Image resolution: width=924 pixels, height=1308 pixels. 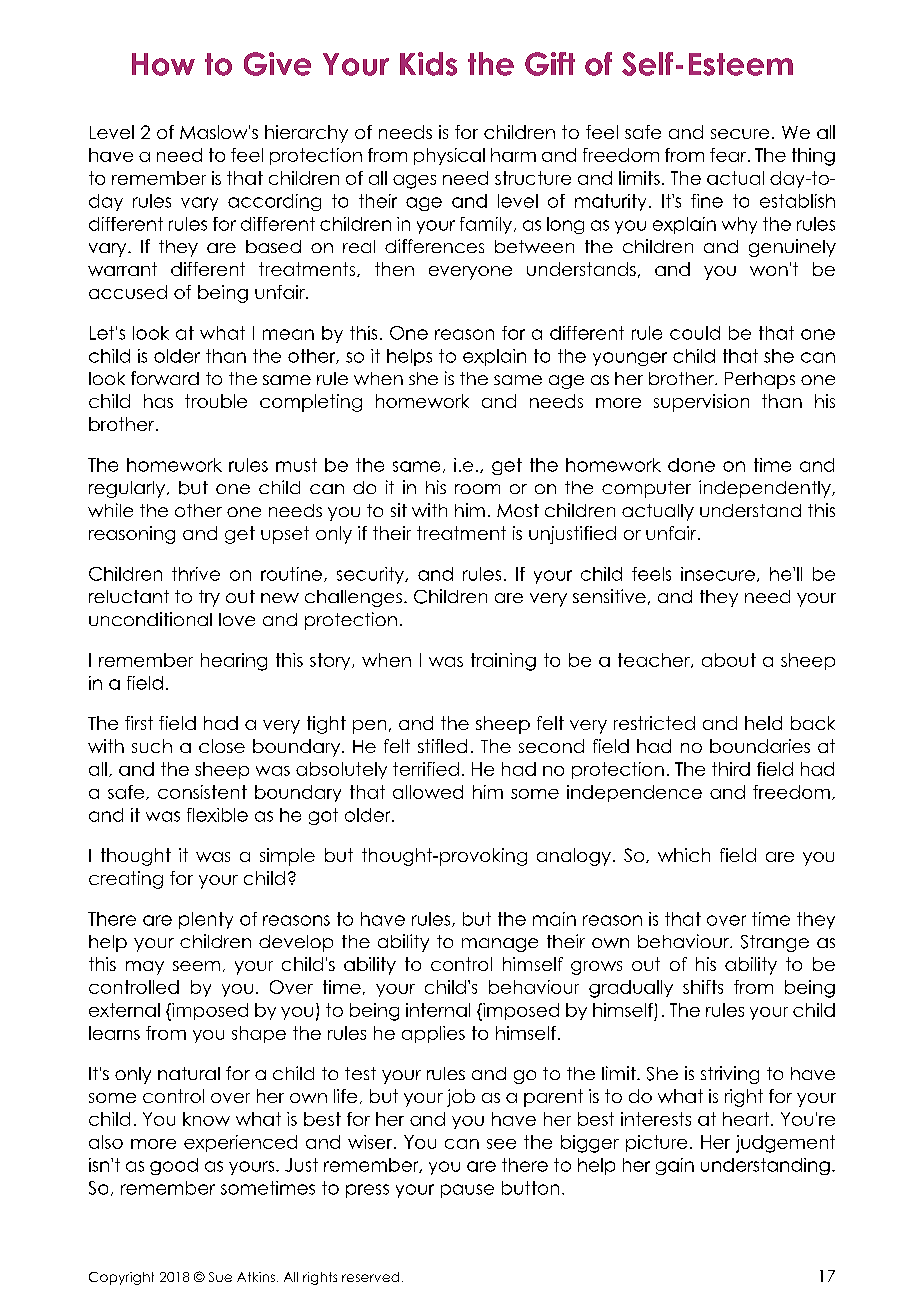 I want to click on Kids, so click(x=428, y=64).
